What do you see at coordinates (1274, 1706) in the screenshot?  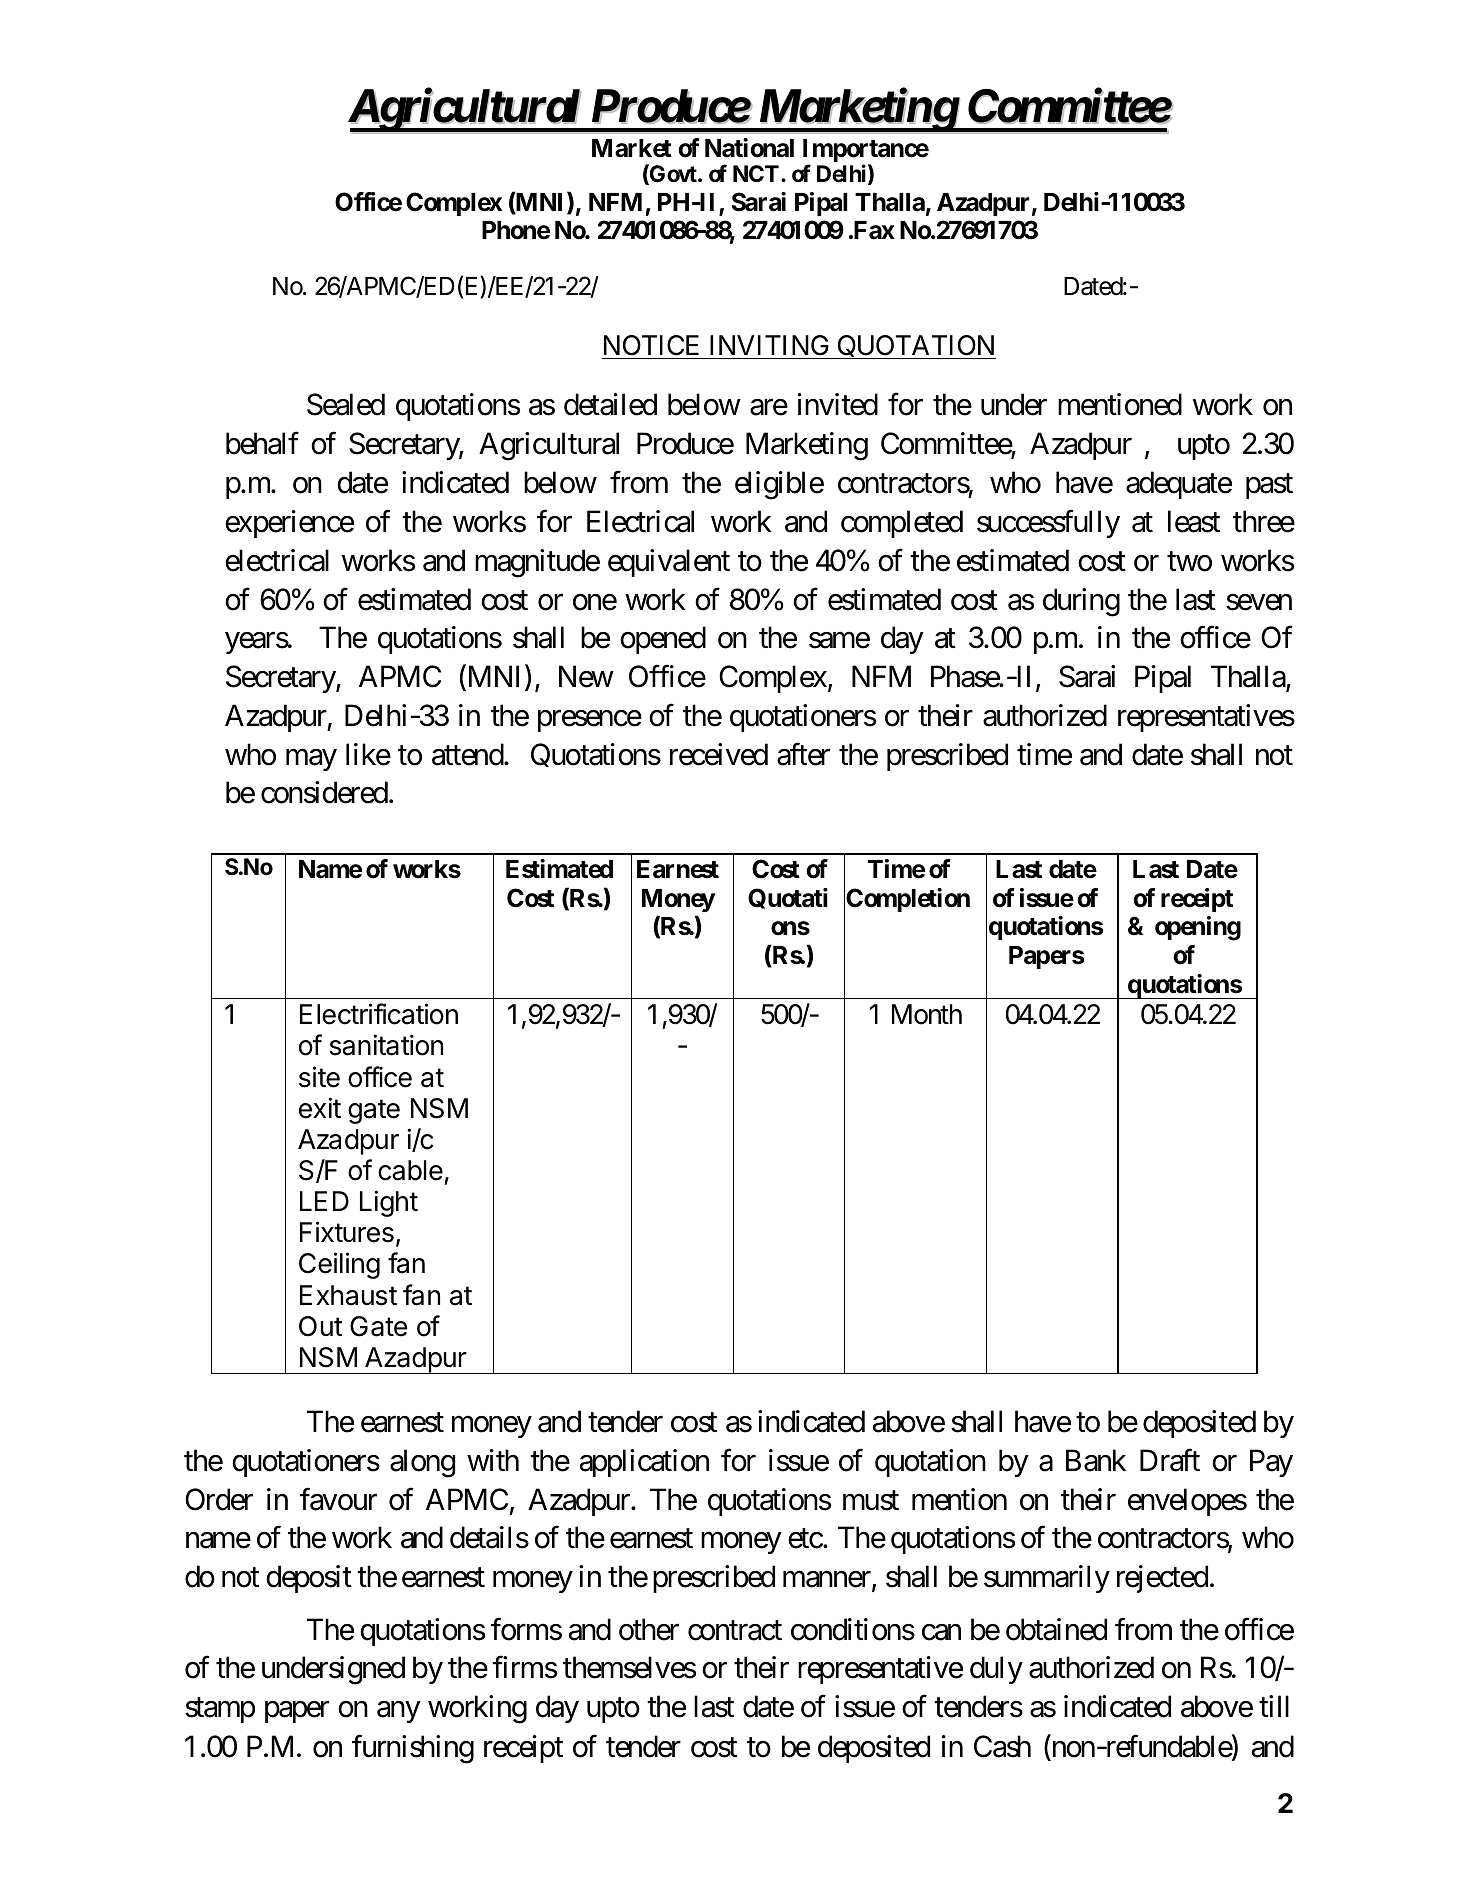 I see `till` at bounding box center [1274, 1706].
